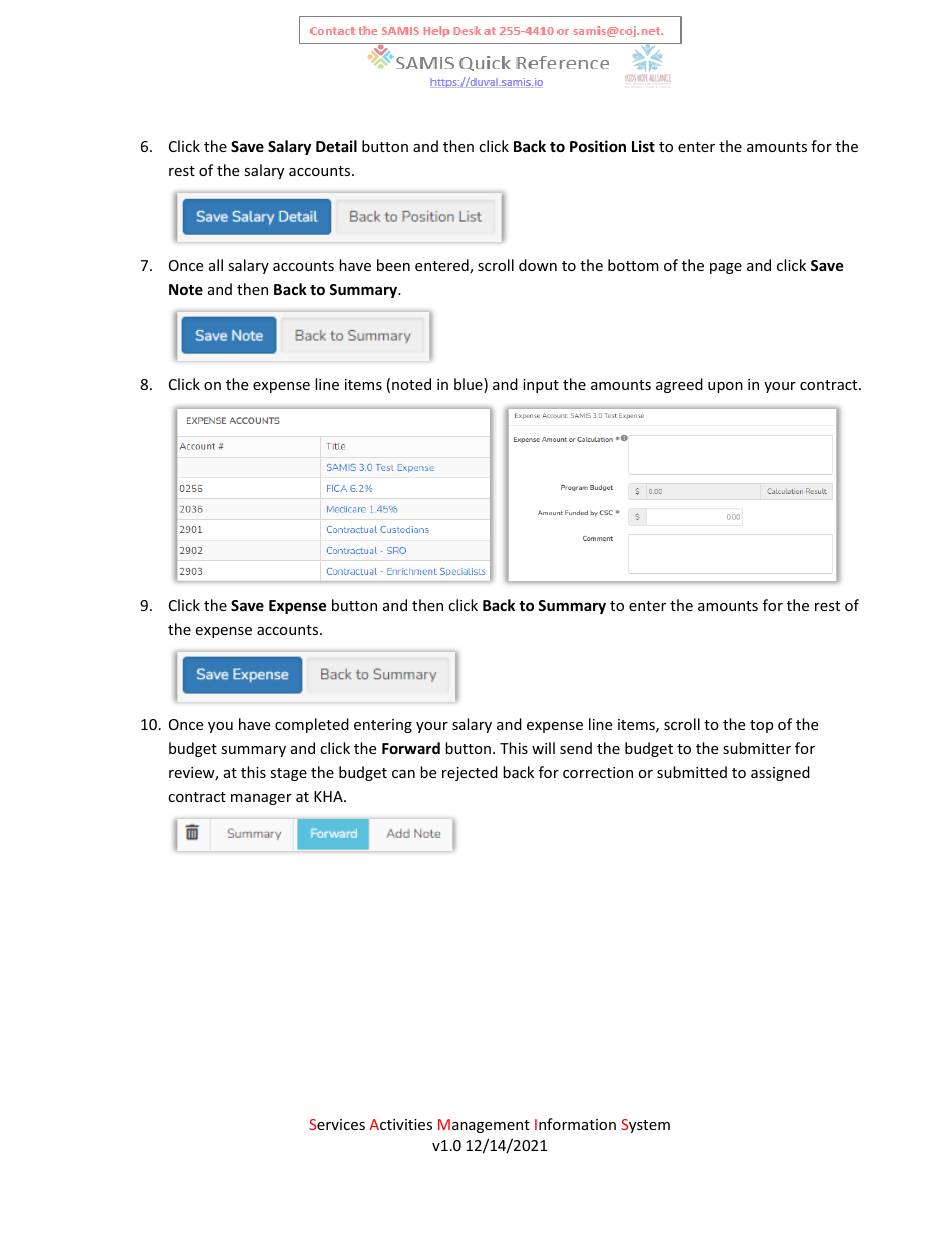 The height and width of the screenshot is (1233, 952). I want to click on completed, so click(312, 725).
